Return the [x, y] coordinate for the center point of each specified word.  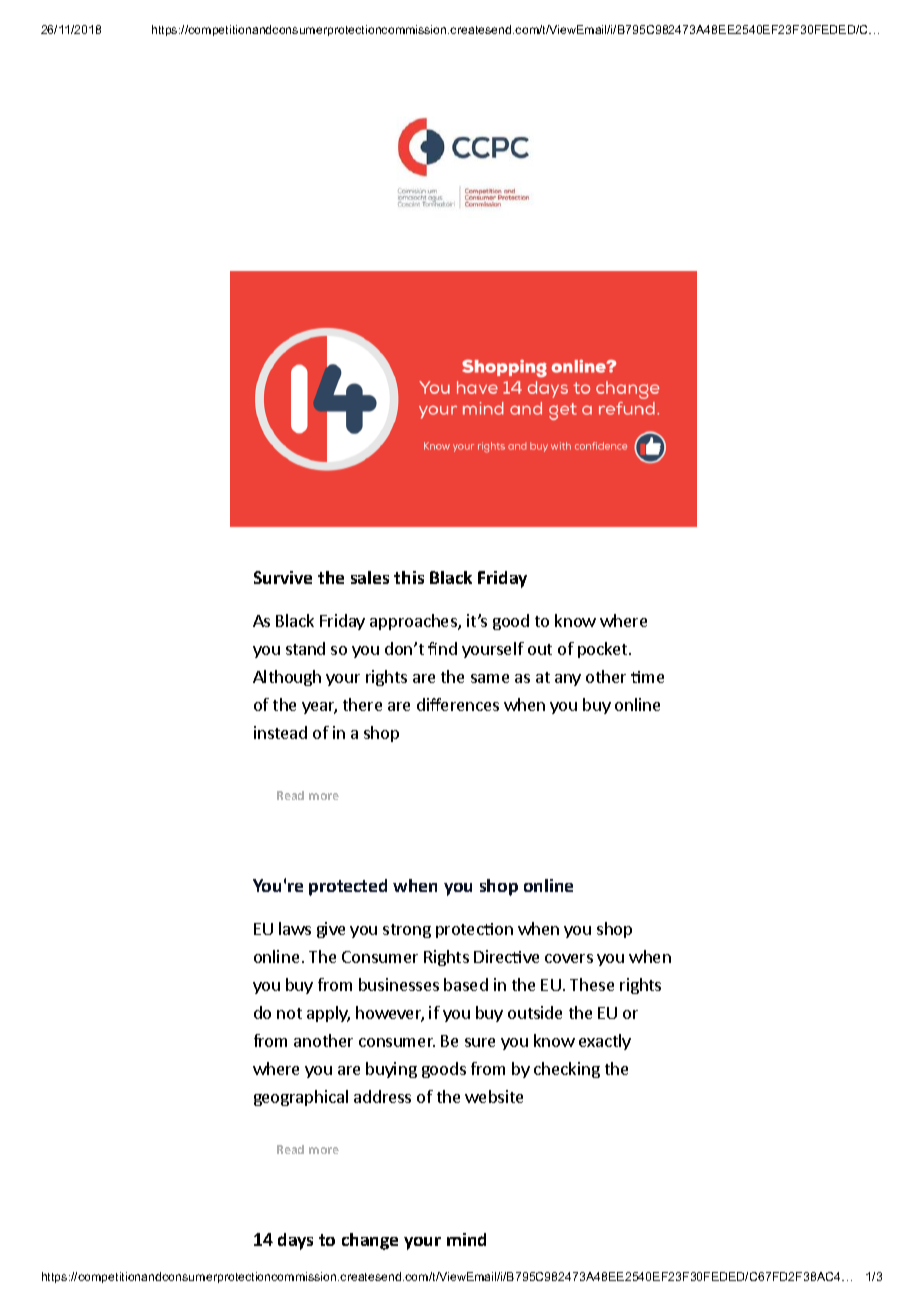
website [494, 1096]
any [568, 680]
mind [466, 1239]
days [295, 1241]
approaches [414, 622]
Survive [283, 577]
